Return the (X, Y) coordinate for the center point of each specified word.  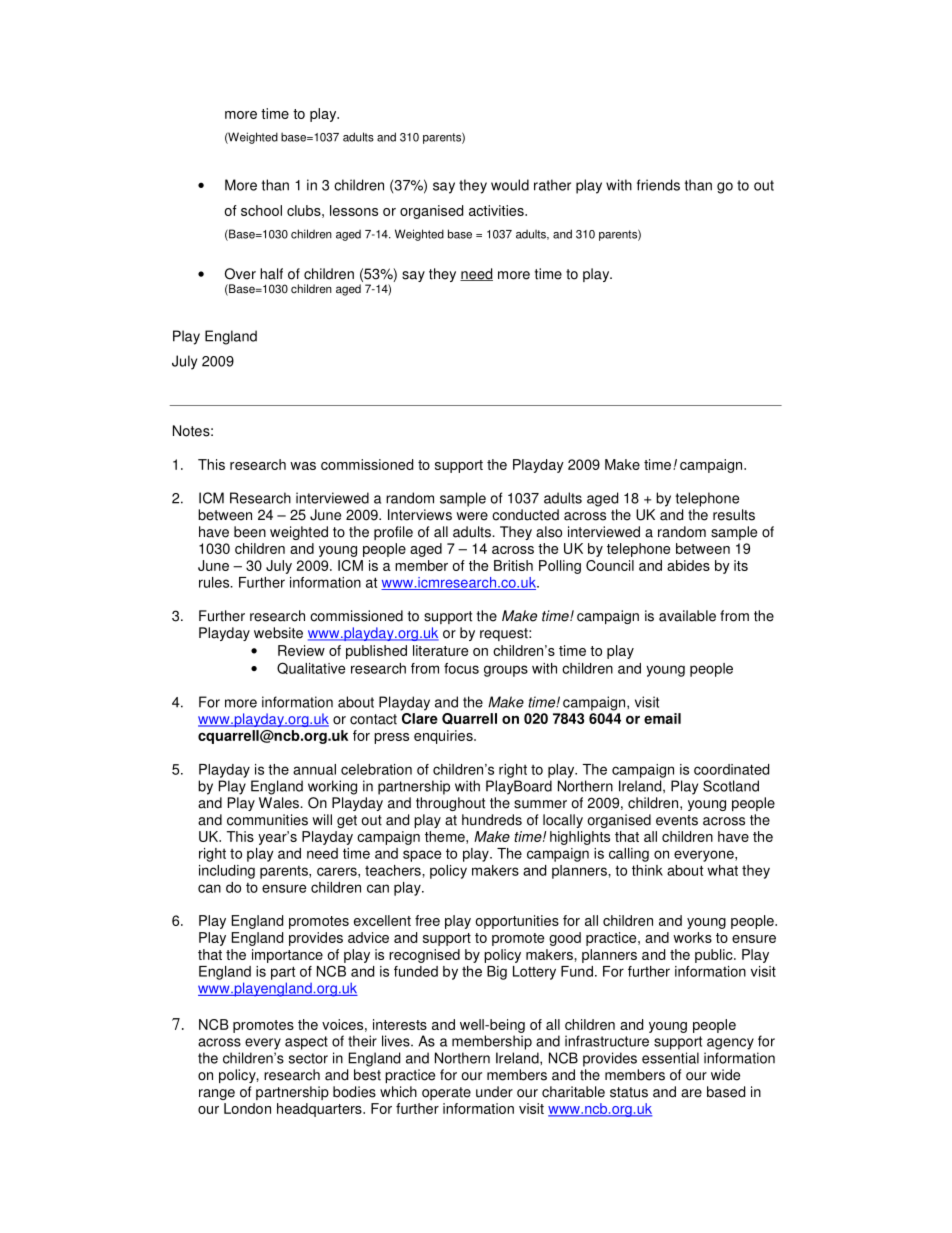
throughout (450, 804)
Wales (280, 803)
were (472, 516)
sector (308, 1058)
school (261, 210)
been (250, 532)
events (677, 820)
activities (497, 210)
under (494, 1092)
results (734, 515)
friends (658, 185)
